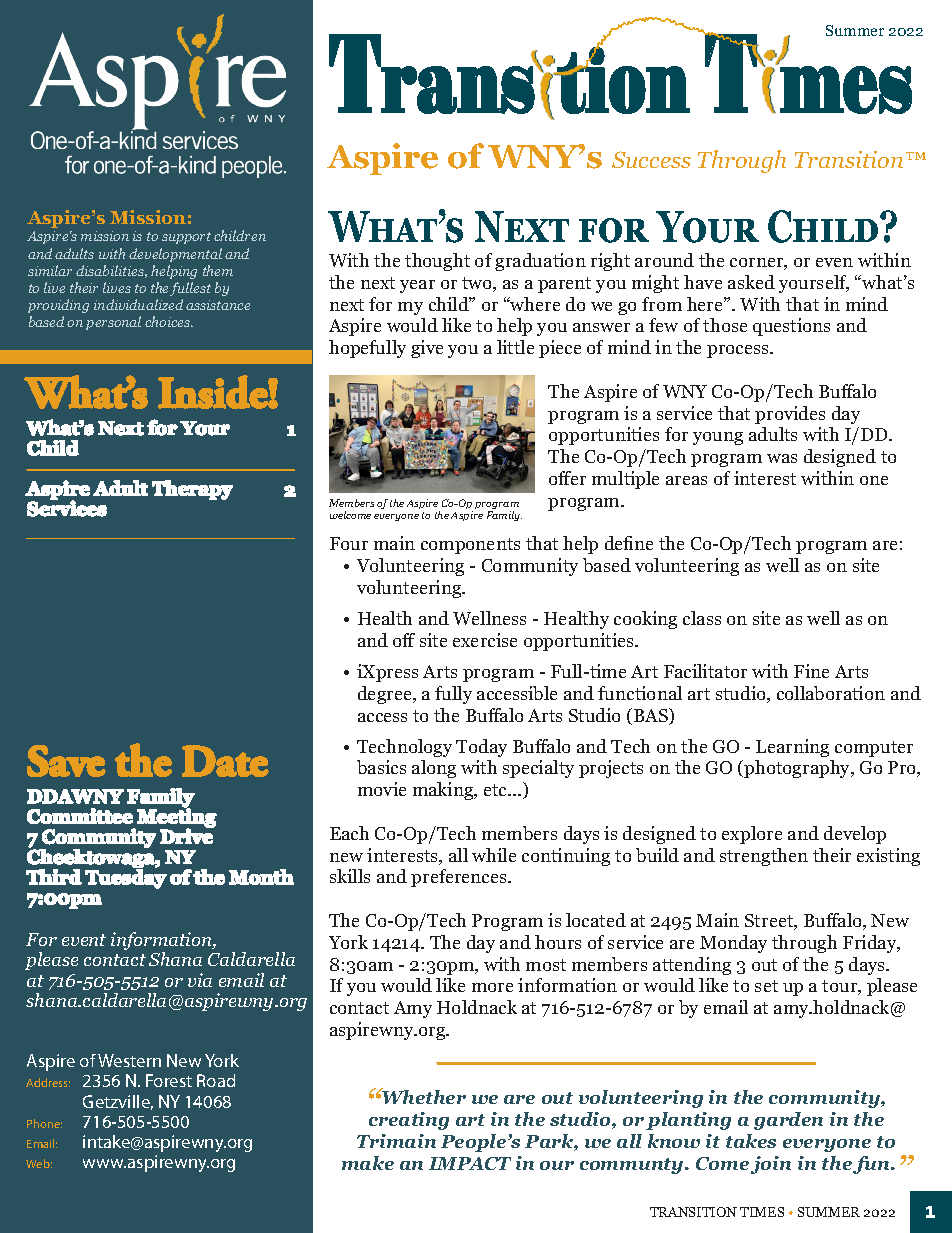 The height and width of the document is (1233, 952). I want to click on exercise, so click(485, 640).
